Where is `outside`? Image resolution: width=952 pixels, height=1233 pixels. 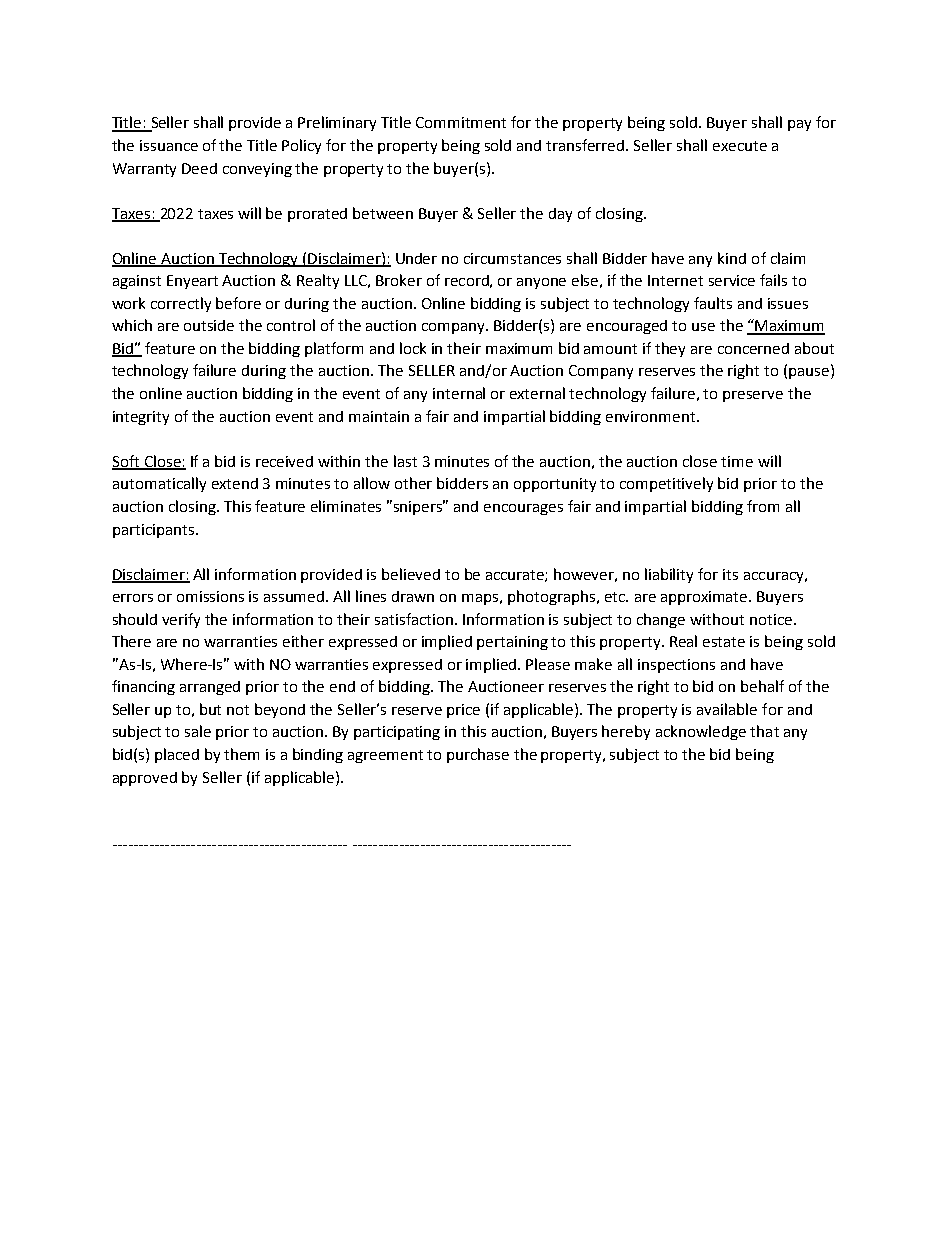
outside is located at coordinates (209, 325).
